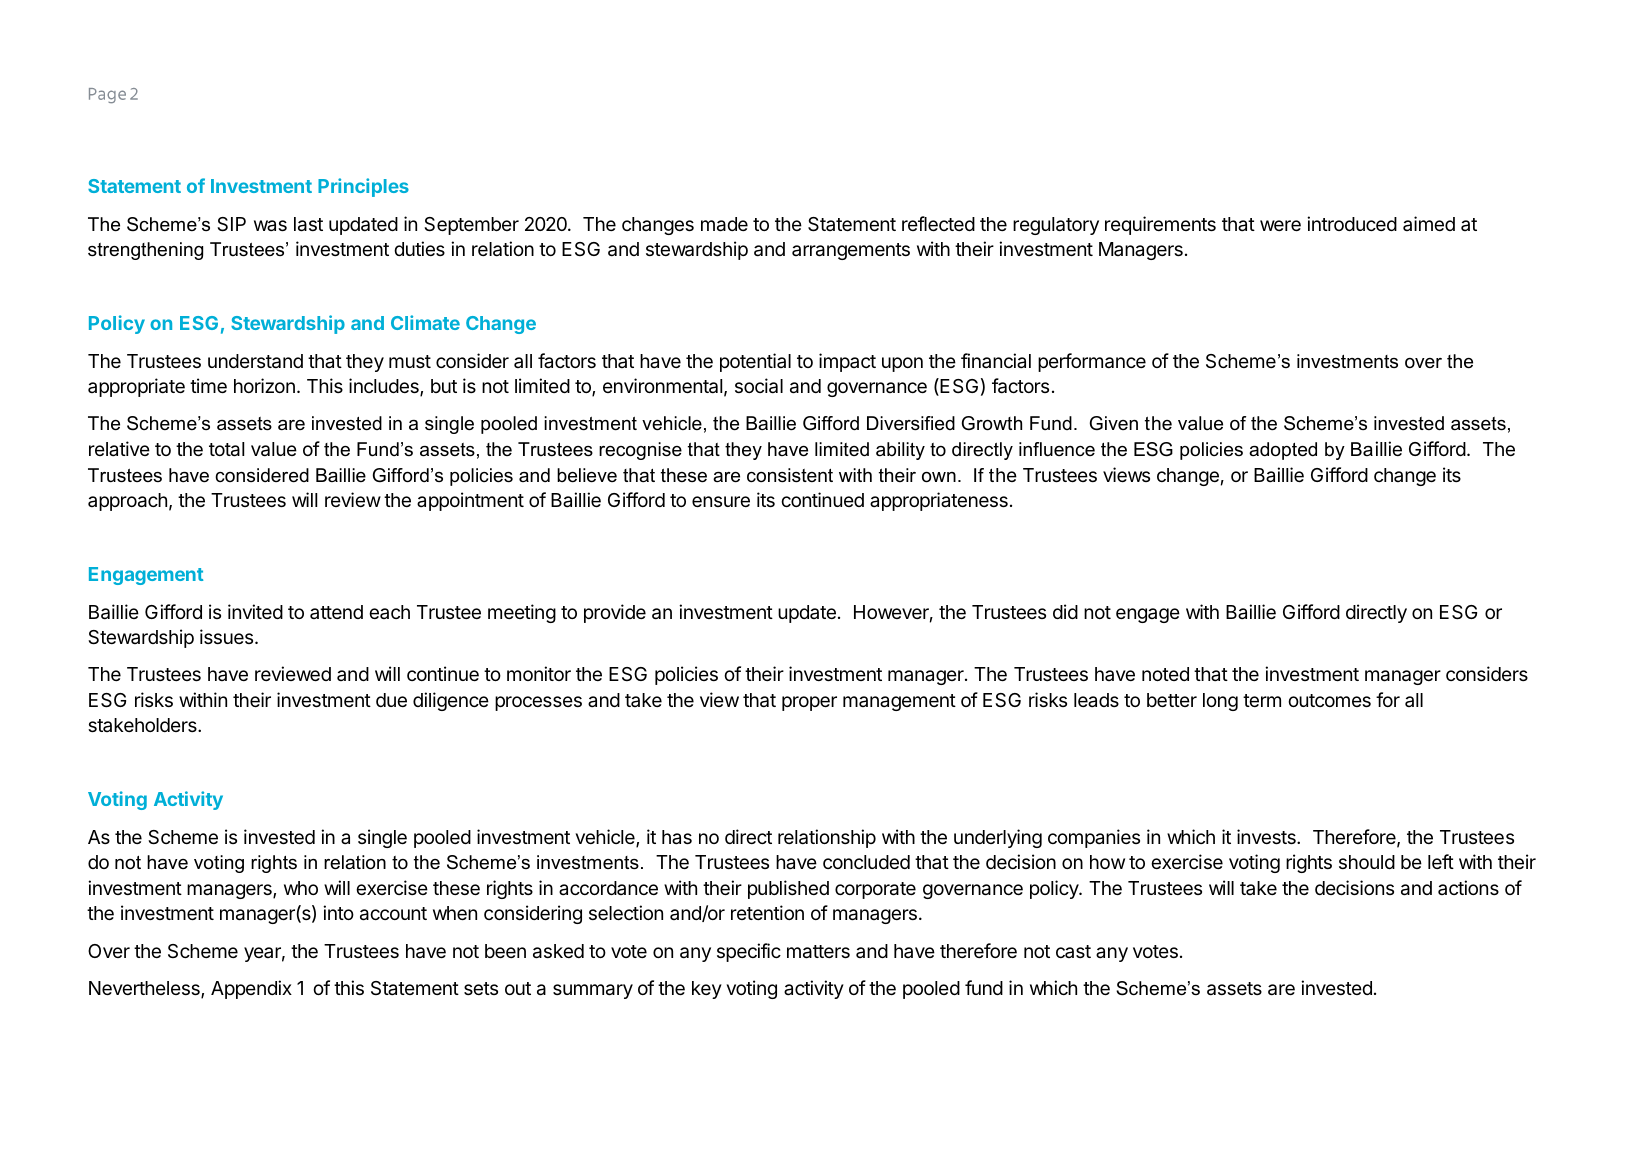 This screenshot has height=1150, width=1627. What do you see at coordinates (251, 989) in the screenshot?
I see `Appendix` at bounding box center [251, 989].
